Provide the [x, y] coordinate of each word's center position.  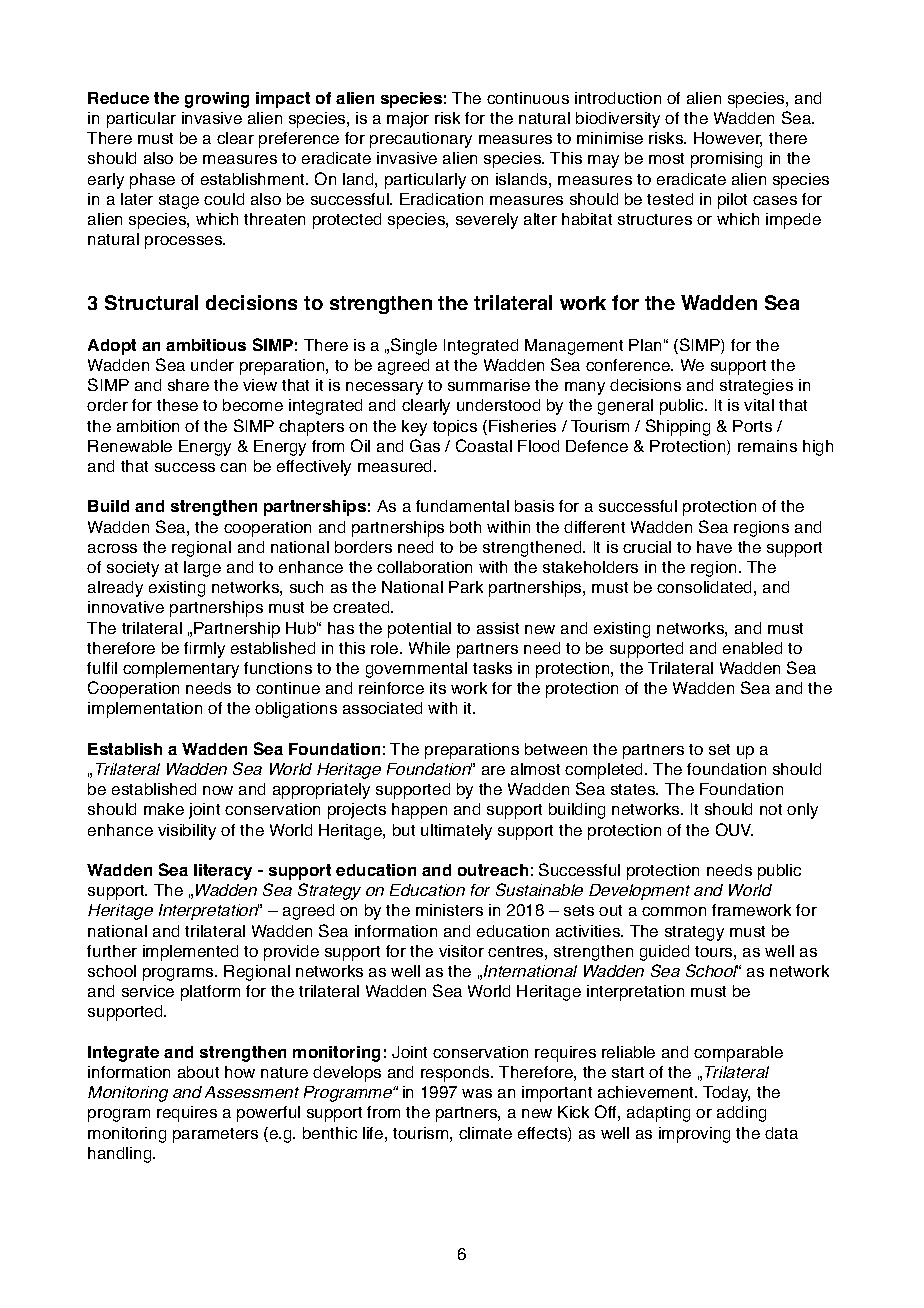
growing [217, 100]
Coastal [484, 445]
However [728, 139]
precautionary [421, 140]
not [771, 809]
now [218, 790]
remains [767, 446]
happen [419, 811]
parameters [215, 1135]
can [233, 467]
